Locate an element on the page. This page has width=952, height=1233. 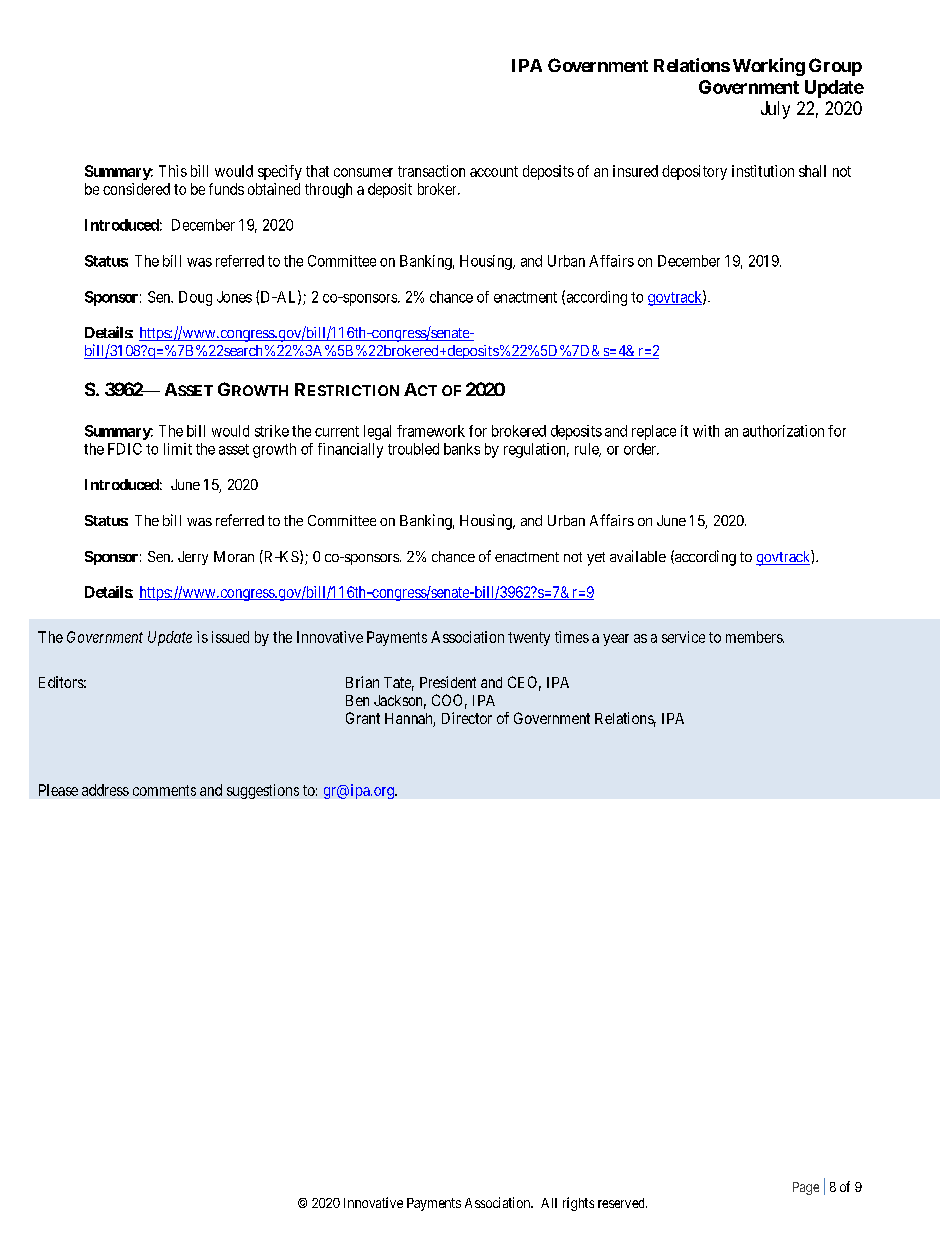
Jerry is located at coordinates (193, 558).
